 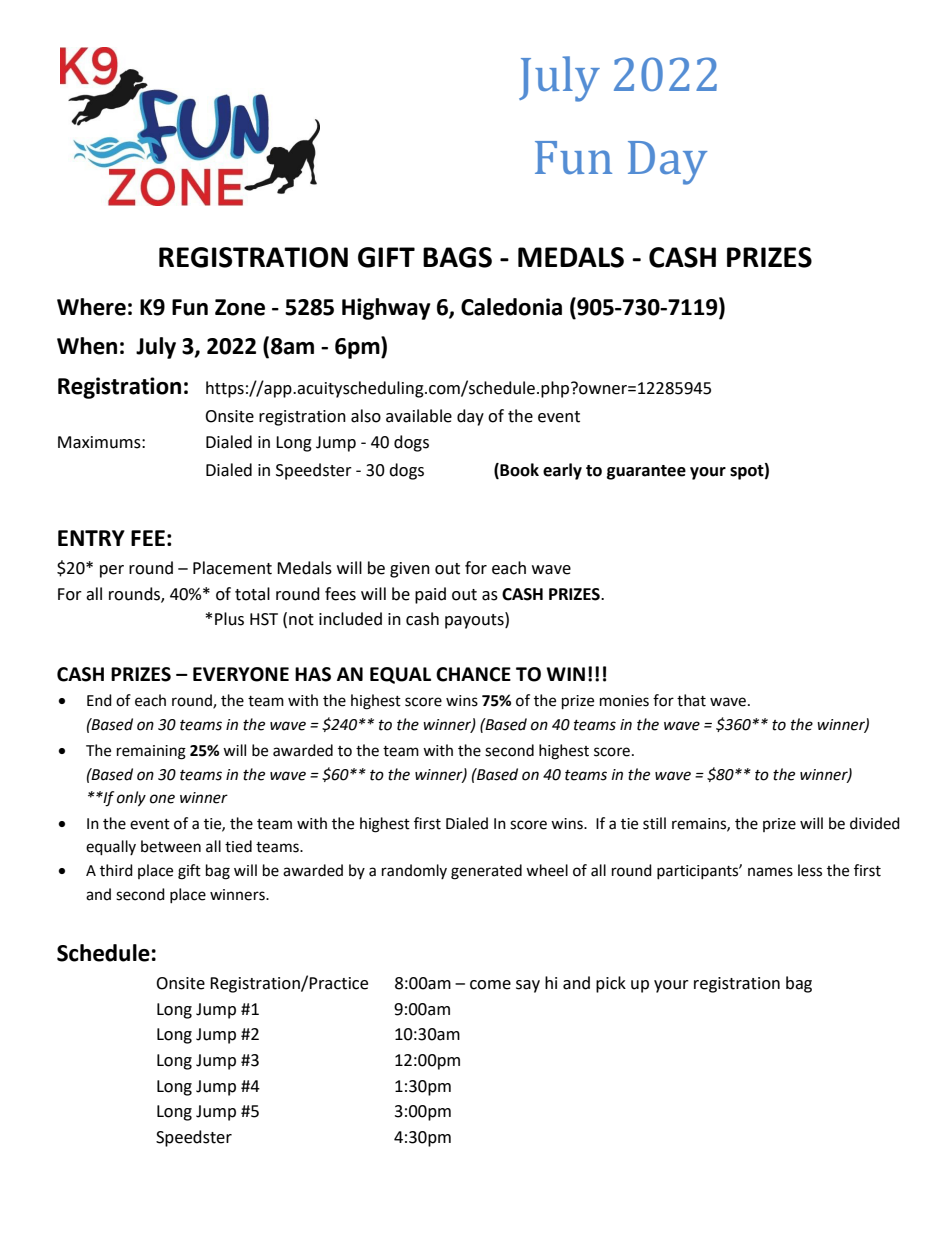 I want to click on Caledonia, so click(x=511, y=307).
